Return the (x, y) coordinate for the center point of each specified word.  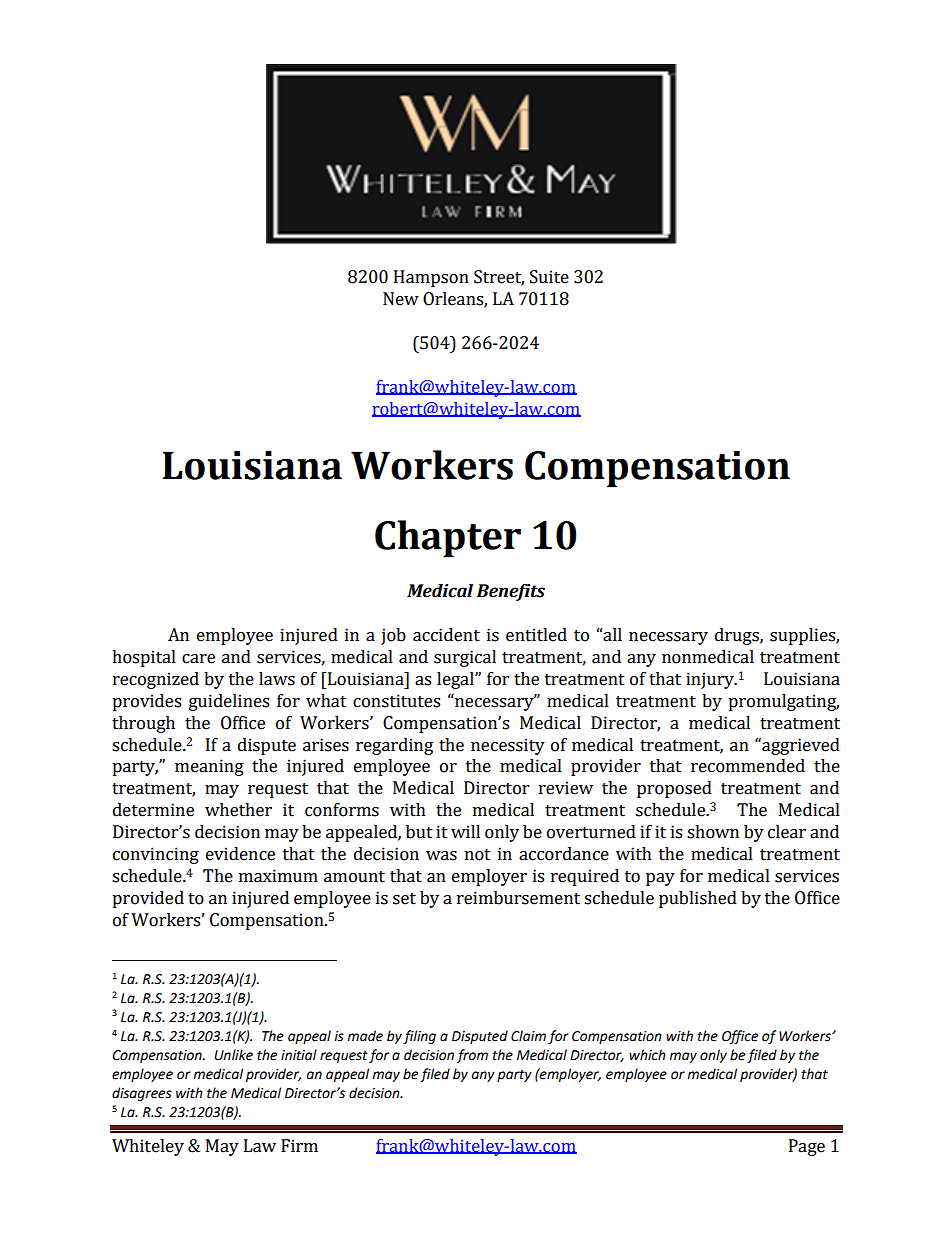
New (401, 299)
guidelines (229, 702)
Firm (299, 1145)
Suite (549, 277)
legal (456, 680)
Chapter (448, 539)
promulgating (783, 702)
